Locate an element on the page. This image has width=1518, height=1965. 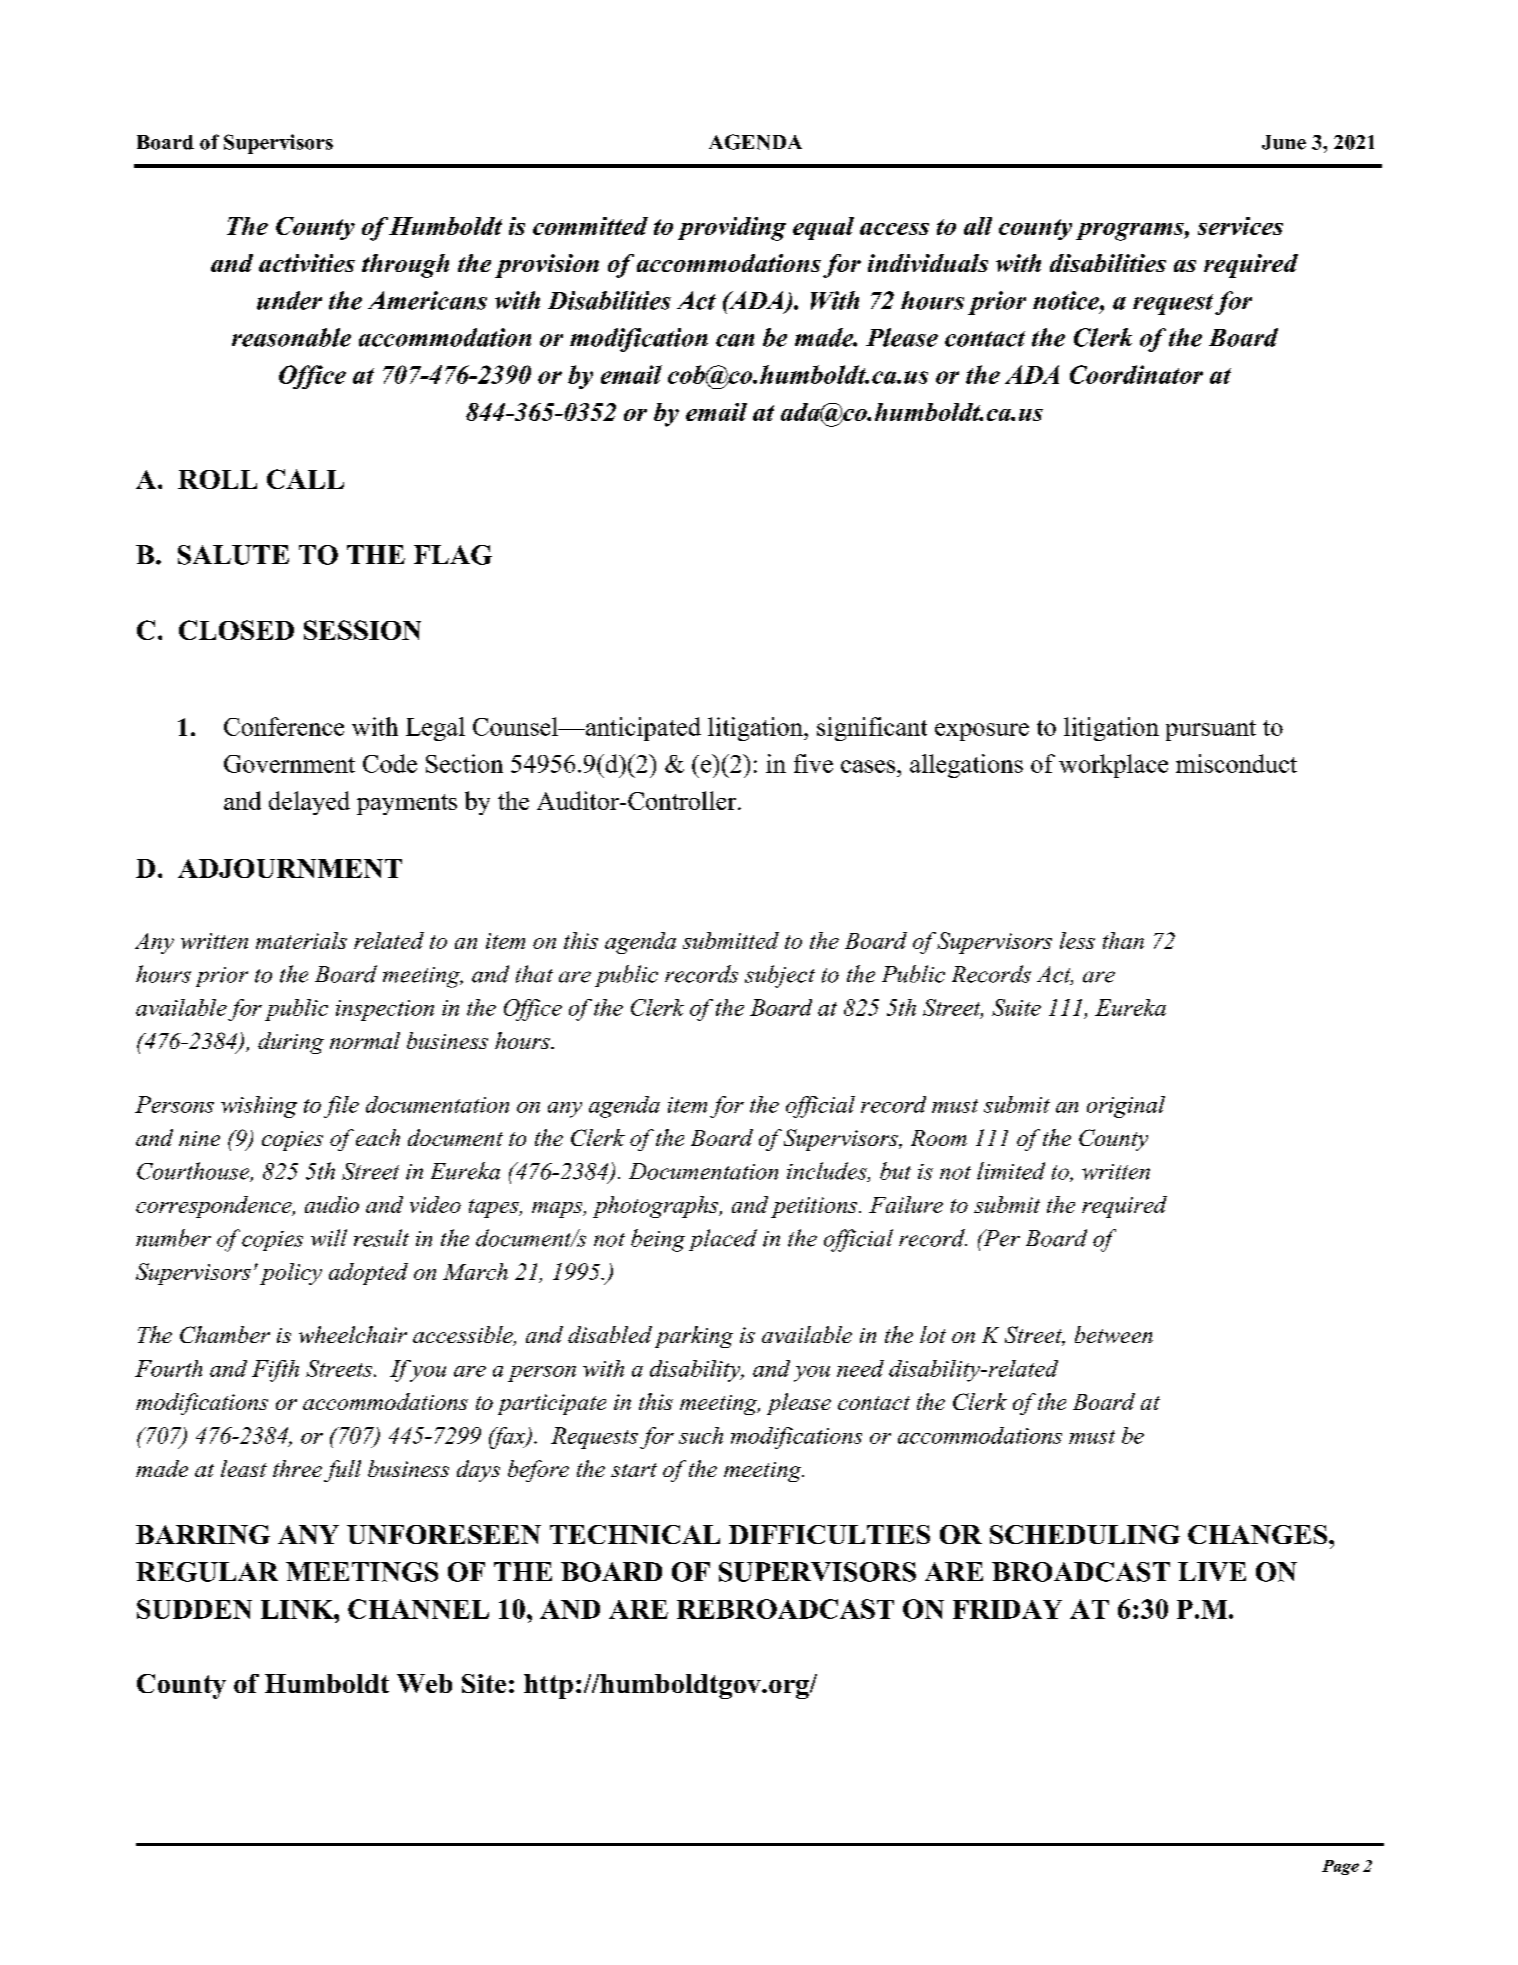
activities is located at coordinates (307, 263).
